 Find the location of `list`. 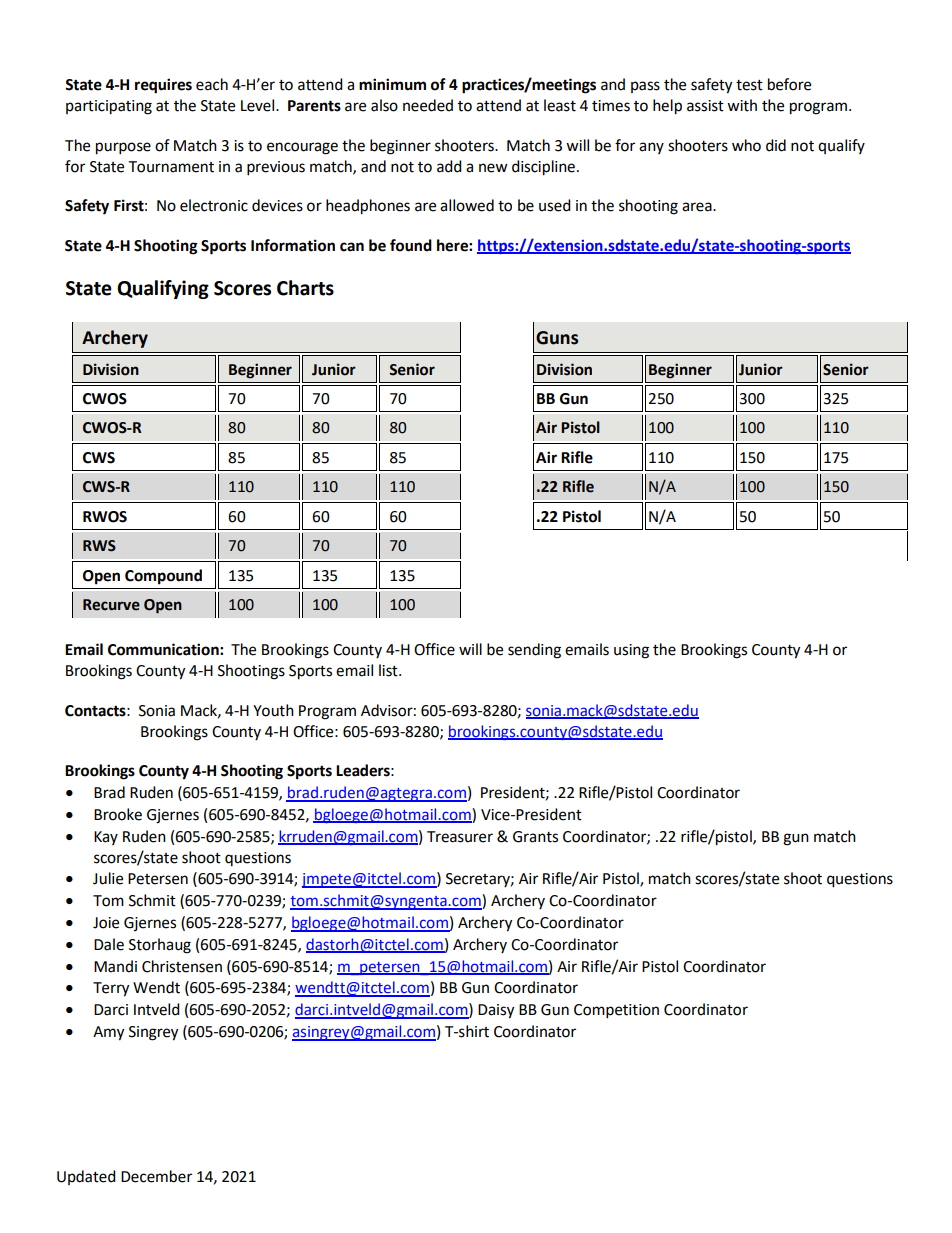

list is located at coordinates (389, 670).
